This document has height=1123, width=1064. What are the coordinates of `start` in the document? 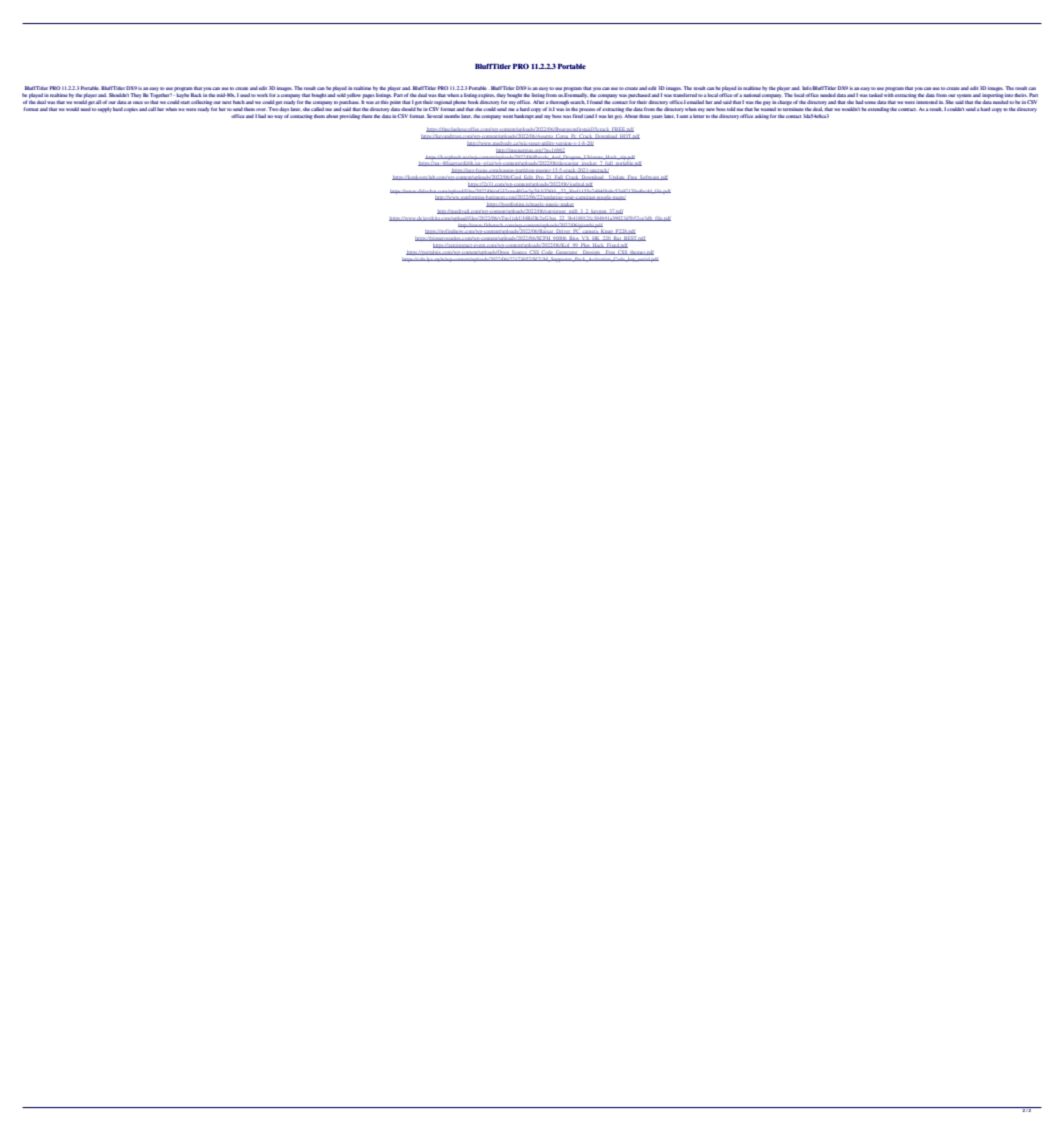 It's located at (185, 102).
